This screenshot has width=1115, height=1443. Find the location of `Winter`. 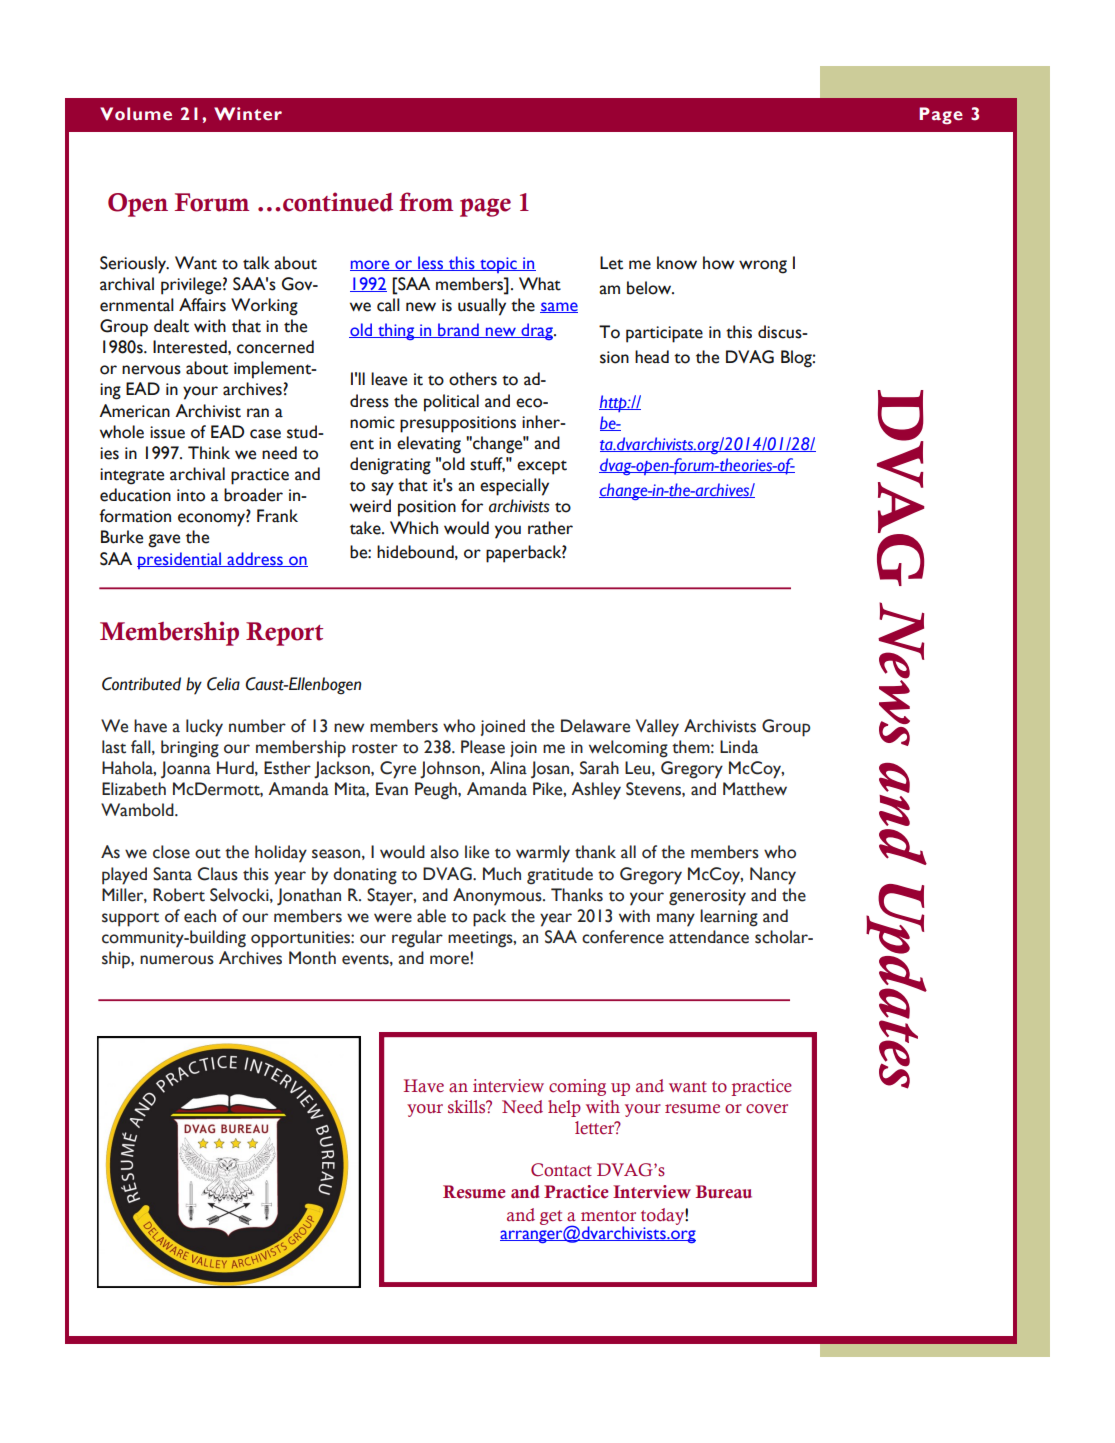

Winter is located at coordinates (248, 114).
